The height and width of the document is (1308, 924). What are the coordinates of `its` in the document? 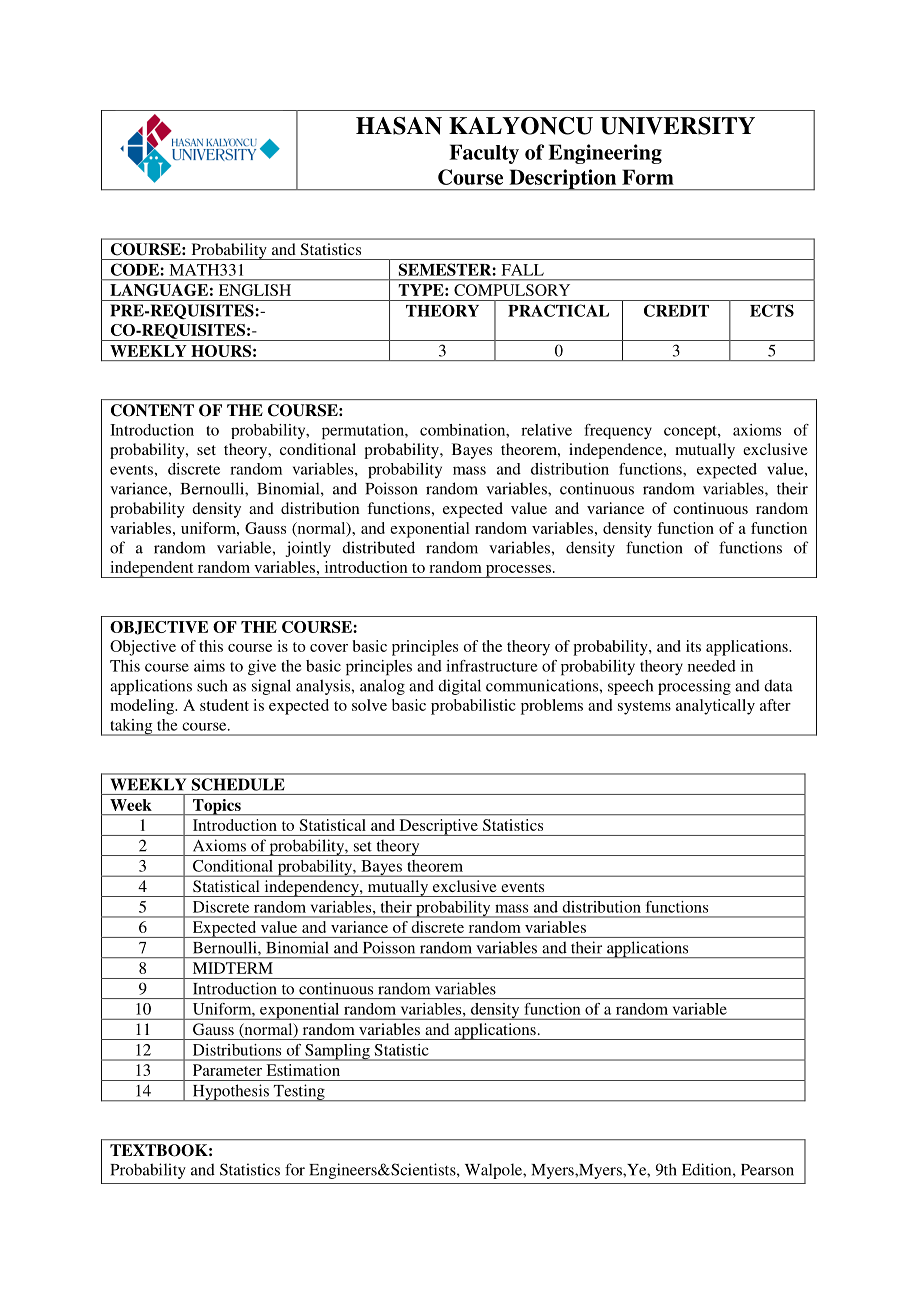 It's located at (693, 646).
